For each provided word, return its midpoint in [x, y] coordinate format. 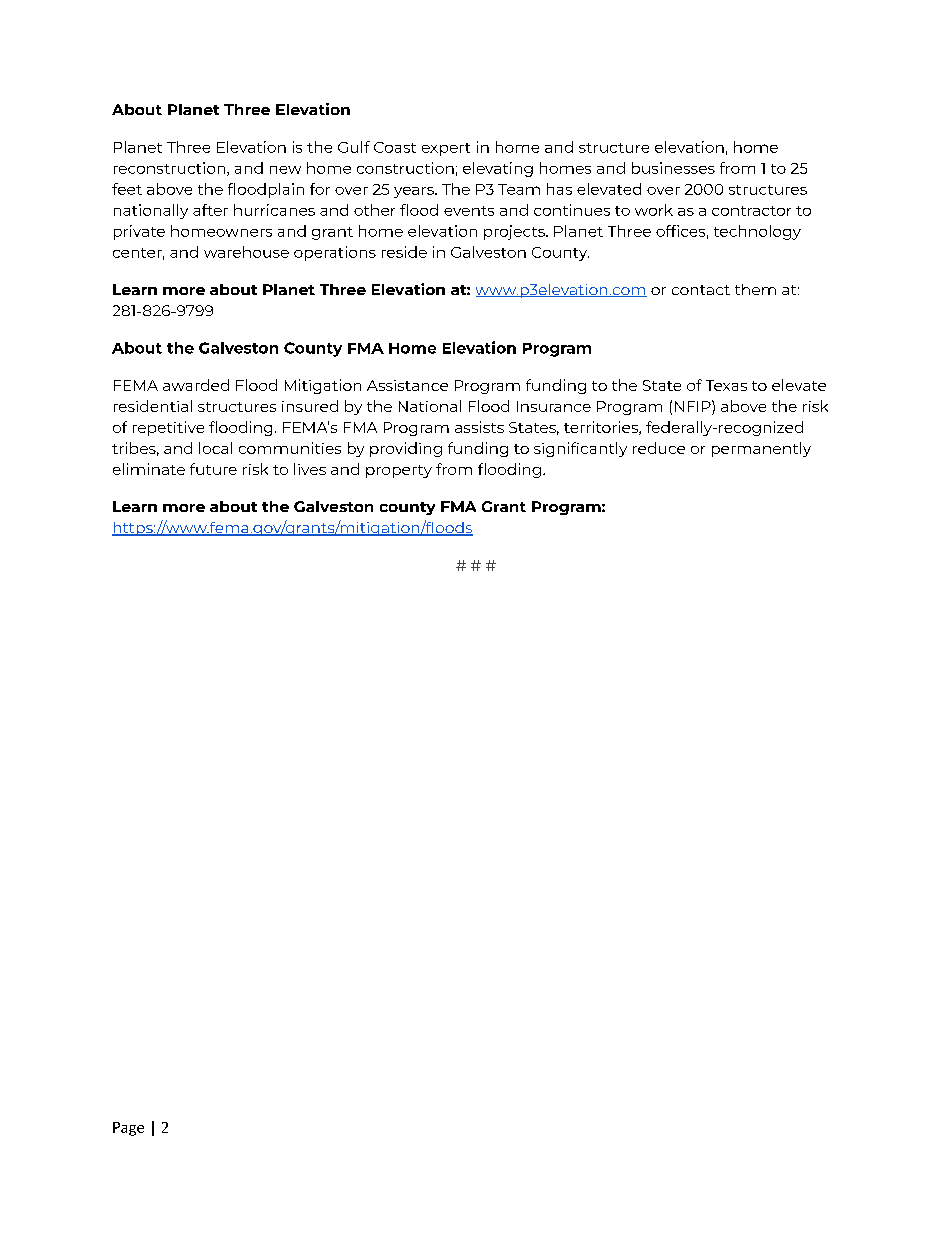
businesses [673, 168]
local [215, 448]
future [213, 469]
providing [406, 449]
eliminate [149, 469]
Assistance [407, 385]
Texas [726, 385]
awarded [196, 385]
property [399, 471]
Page [128, 1129]
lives [310, 469]
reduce [659, 448]
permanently [761, 449]
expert [446, 149]
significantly [580, 449]
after [210, 210]
